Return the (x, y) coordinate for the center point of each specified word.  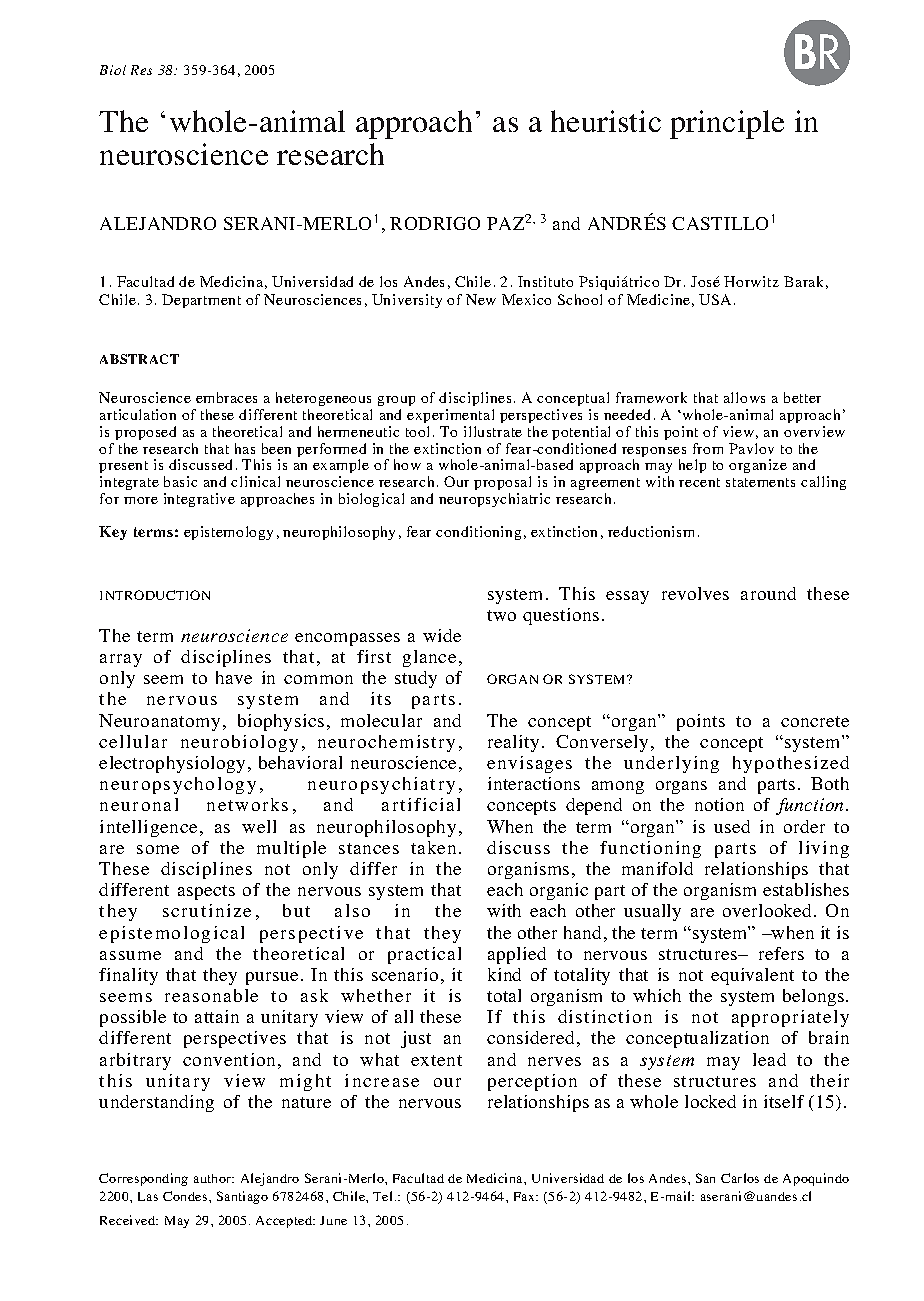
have (234, 677)
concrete (815, 721)
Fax (525, 1196)
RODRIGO (435, 223)
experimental (450, 416)
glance (429, 658)
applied (517, 955)
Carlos (740, 1178)
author (214, 1178)
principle (727, 124)
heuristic (606, 121)
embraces (226, 397)
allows (744, 397)
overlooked (769, 910)
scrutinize (207, 910)
